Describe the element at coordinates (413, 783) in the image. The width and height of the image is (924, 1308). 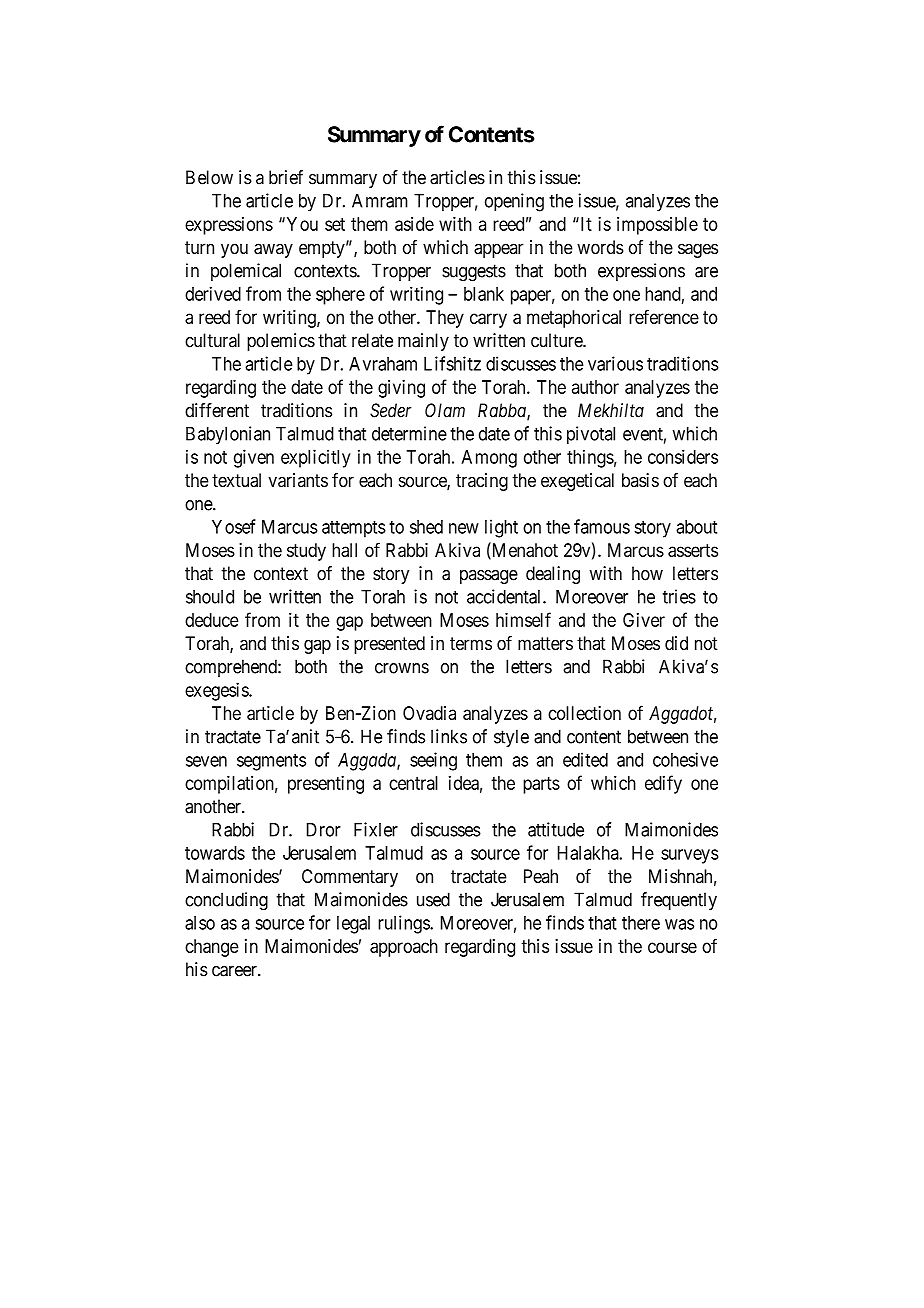
I see `central` at that location.
